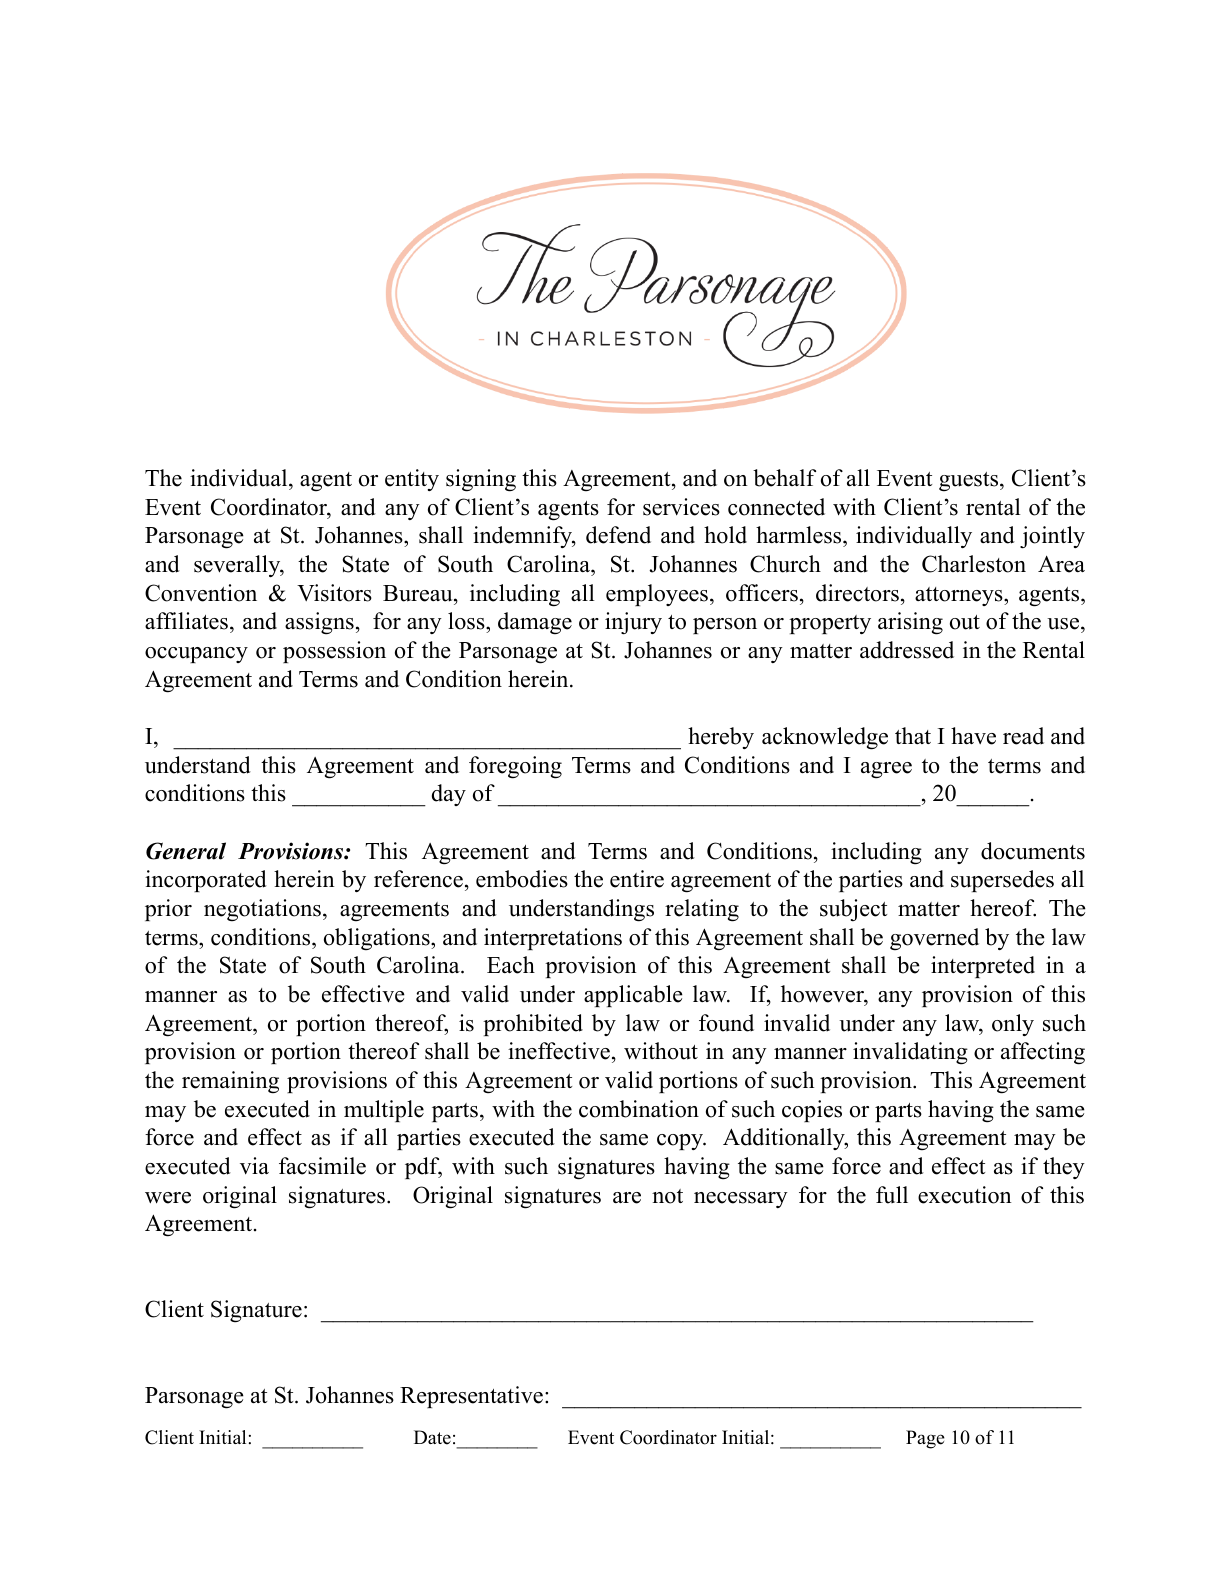  Describe the element at coordinates (618, 535) in the page. I see `defend` at that location.
